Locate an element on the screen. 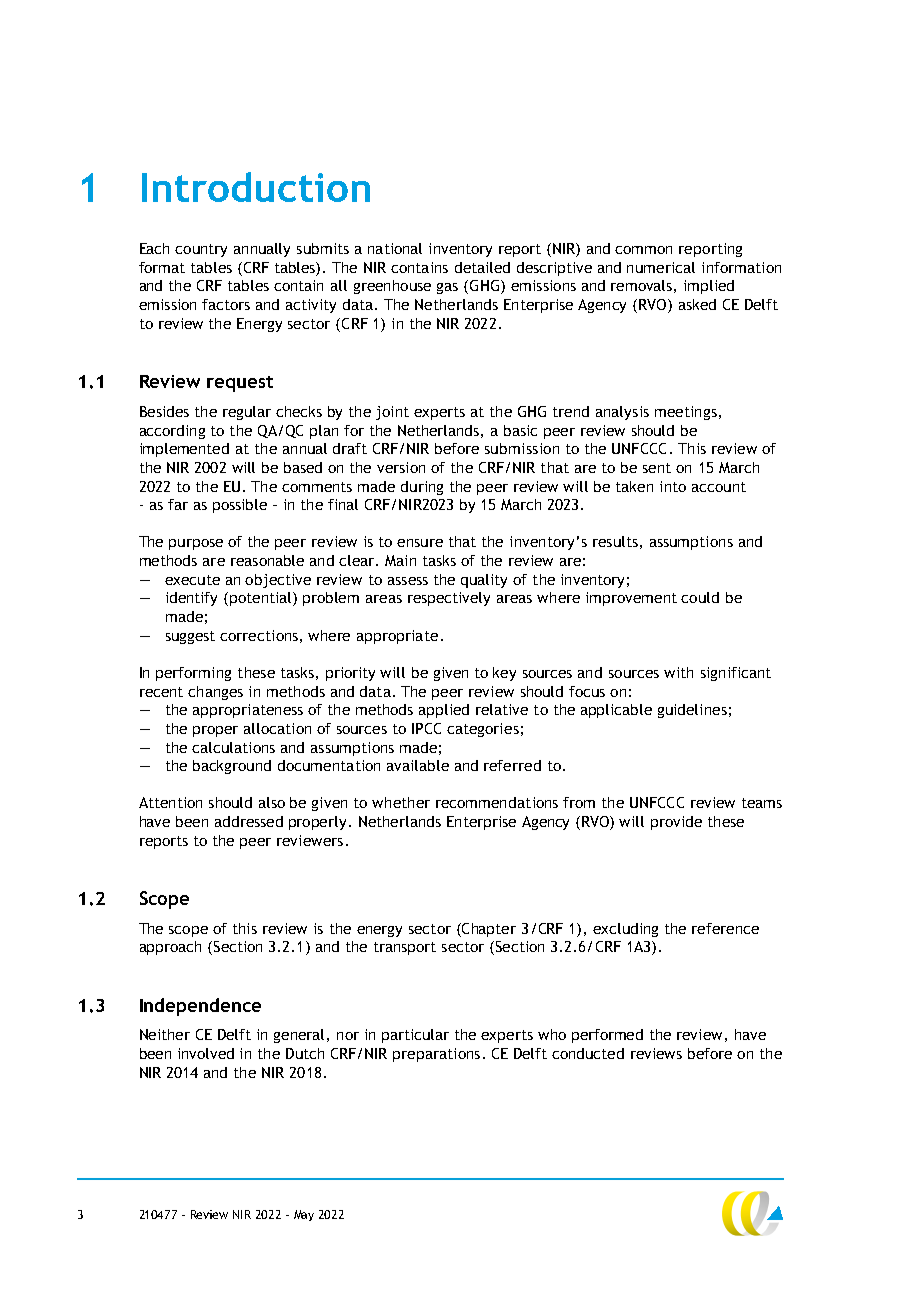  common is located at coordinates (643, 250).
